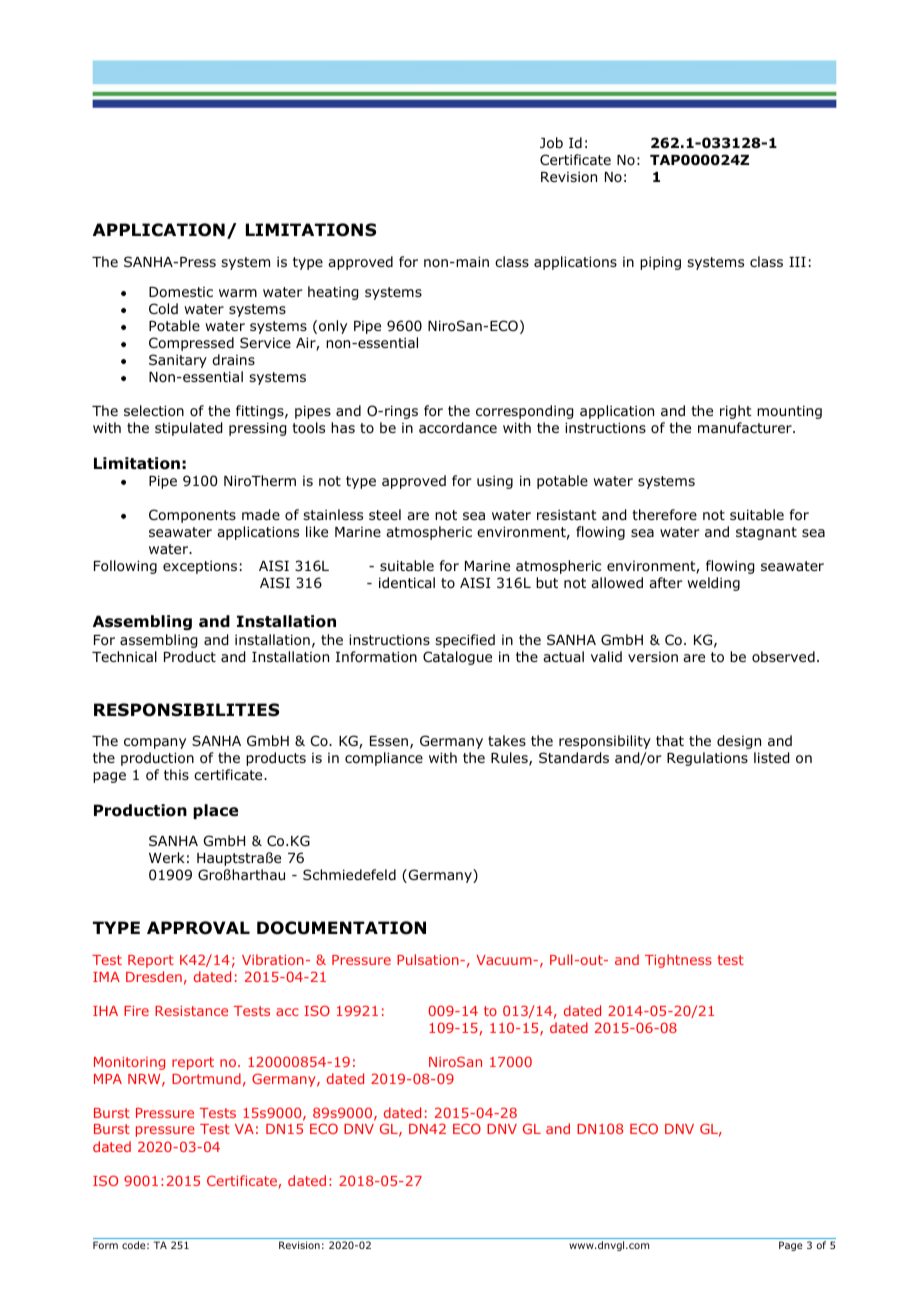 The image size is (924, 1308). Describe the element at coordinates (495, 482) in the screenshot. I see `using` at that location.
